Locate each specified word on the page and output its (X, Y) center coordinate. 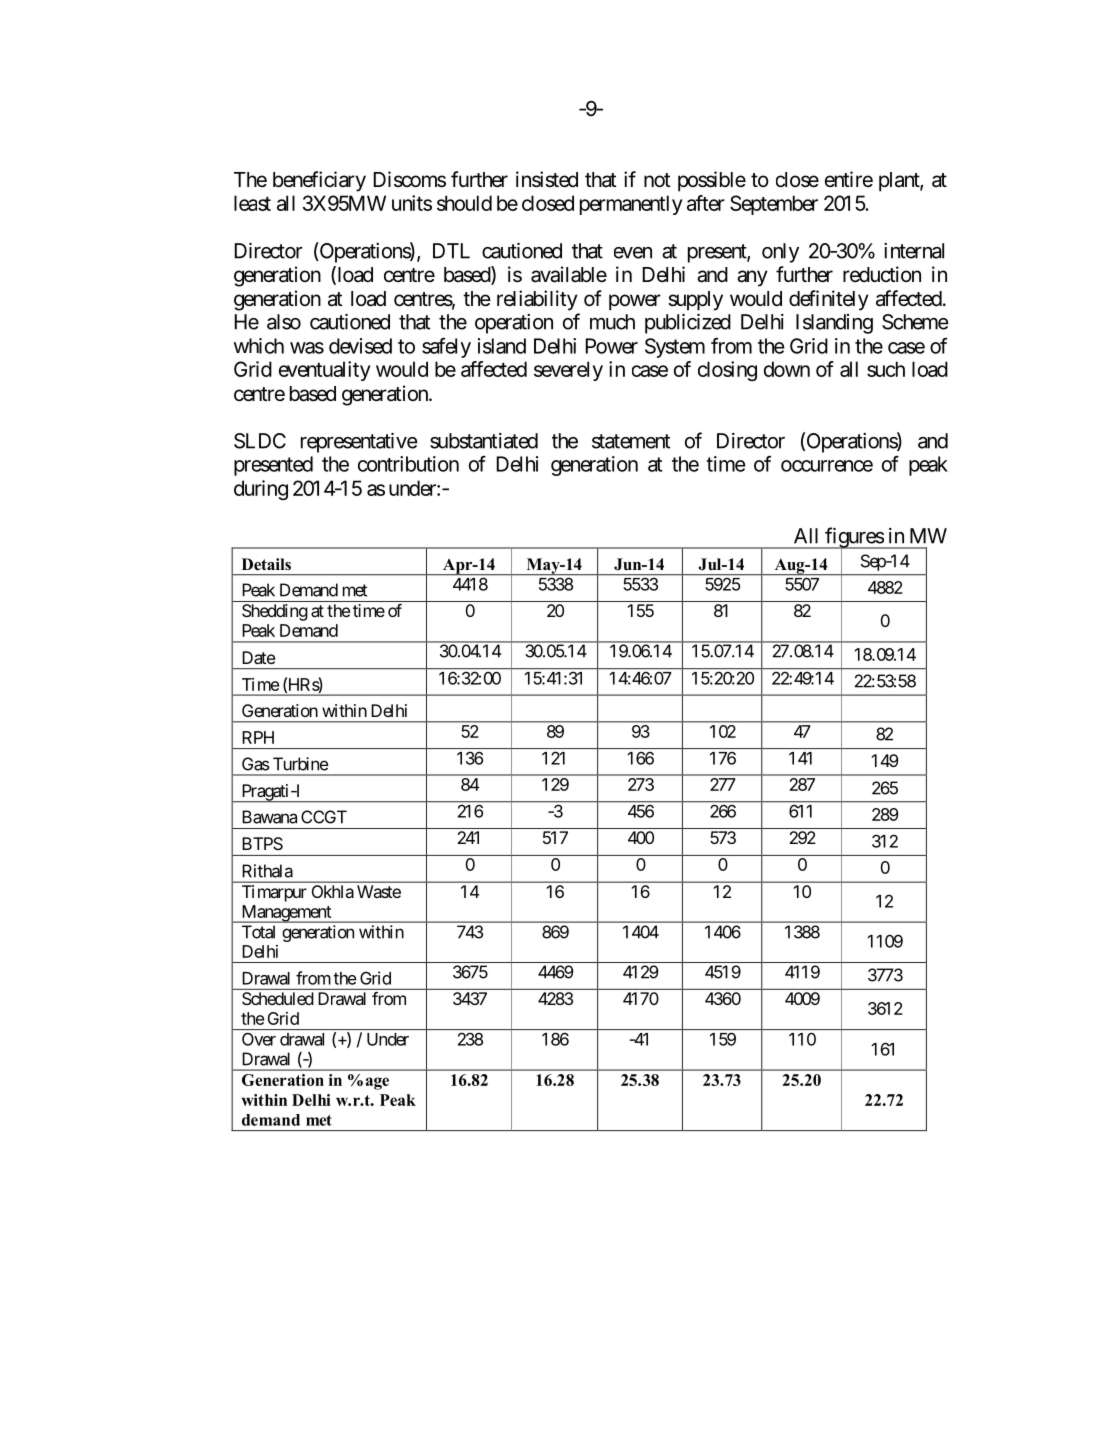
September (774, 205)
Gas (256, 764)
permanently (631, 205)
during (261, 490)
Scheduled (278, 998)
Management (286, 914)
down (787, 369)
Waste (379, 891)
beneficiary (319, 181)
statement (631, 441)
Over (259, 1039)
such (886, 369)
